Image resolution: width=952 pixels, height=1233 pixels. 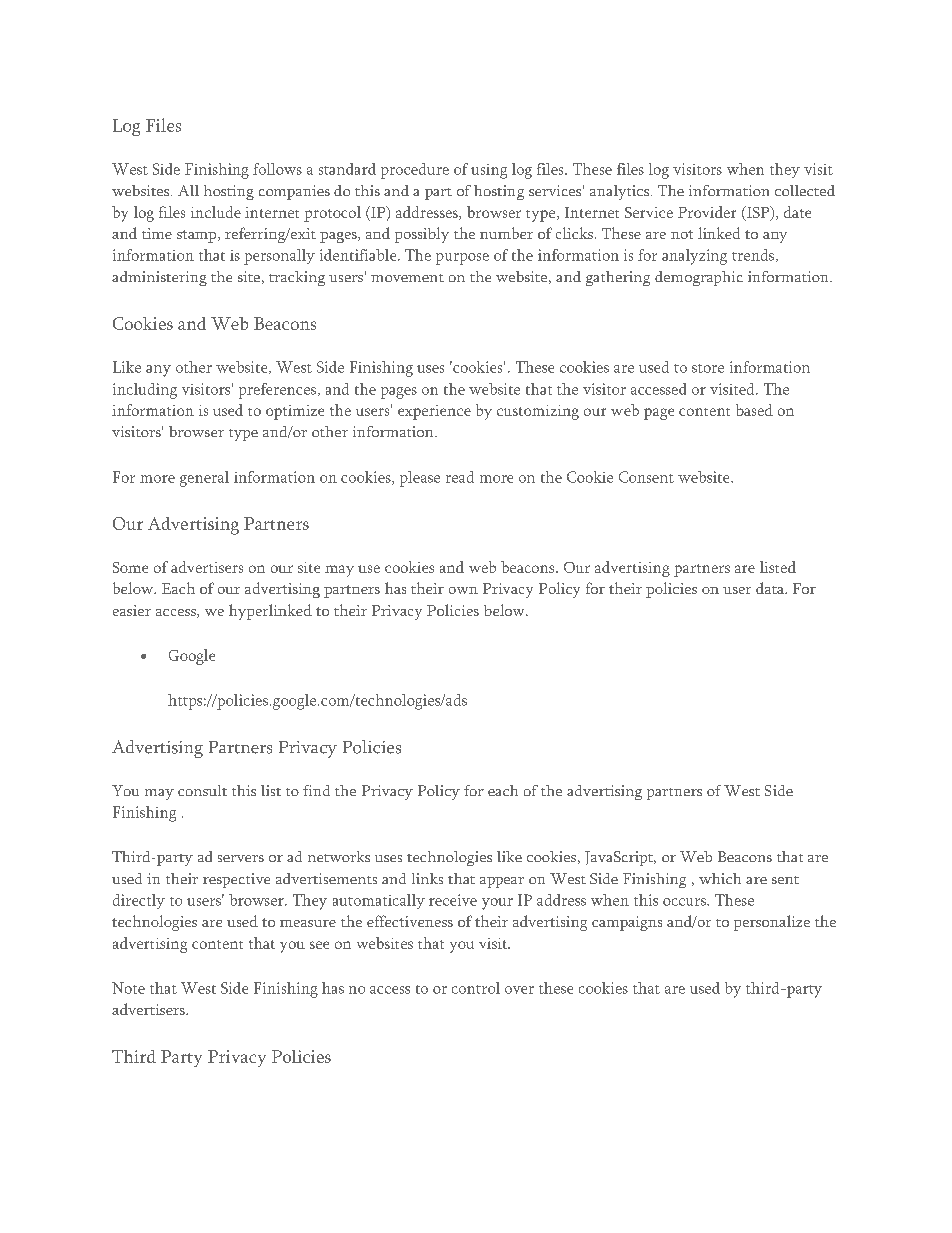 What do you see at coordinates (216, 212) in the screenshot?
I see `include` at bounding box center [216, 212].
